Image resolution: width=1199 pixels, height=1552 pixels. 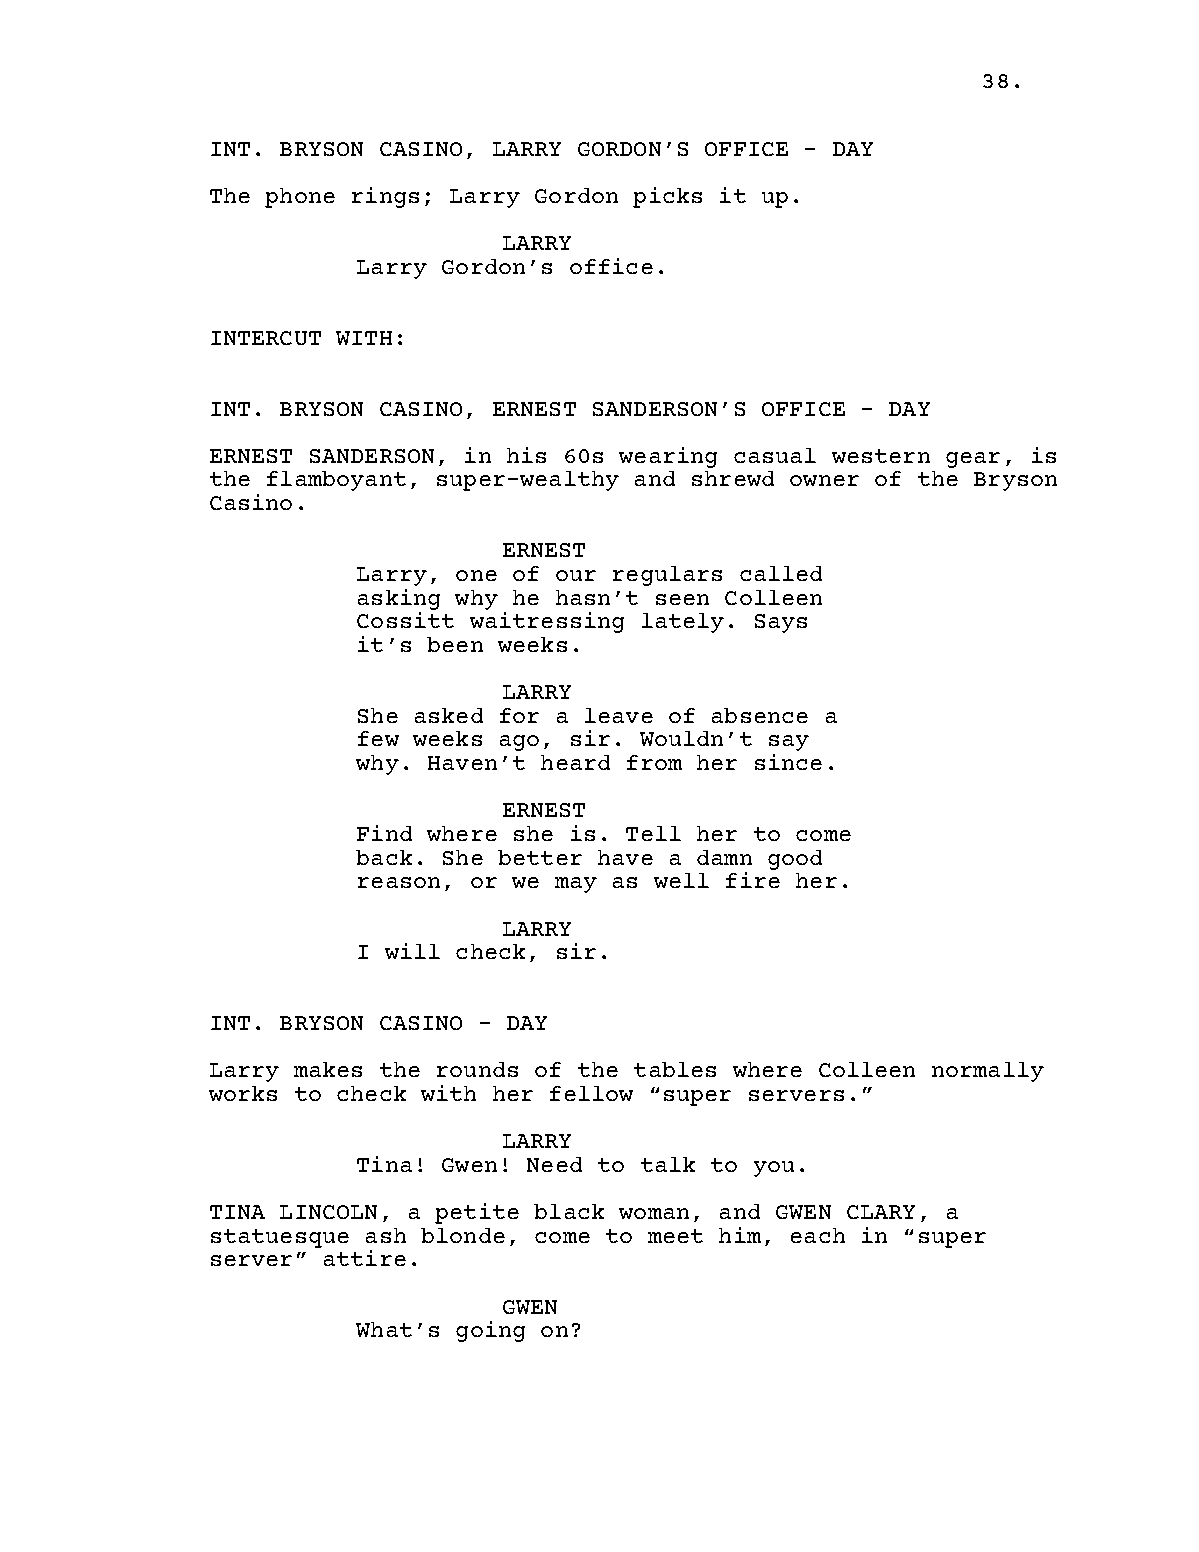 I want to click on from, so click(x=654, y=762).
